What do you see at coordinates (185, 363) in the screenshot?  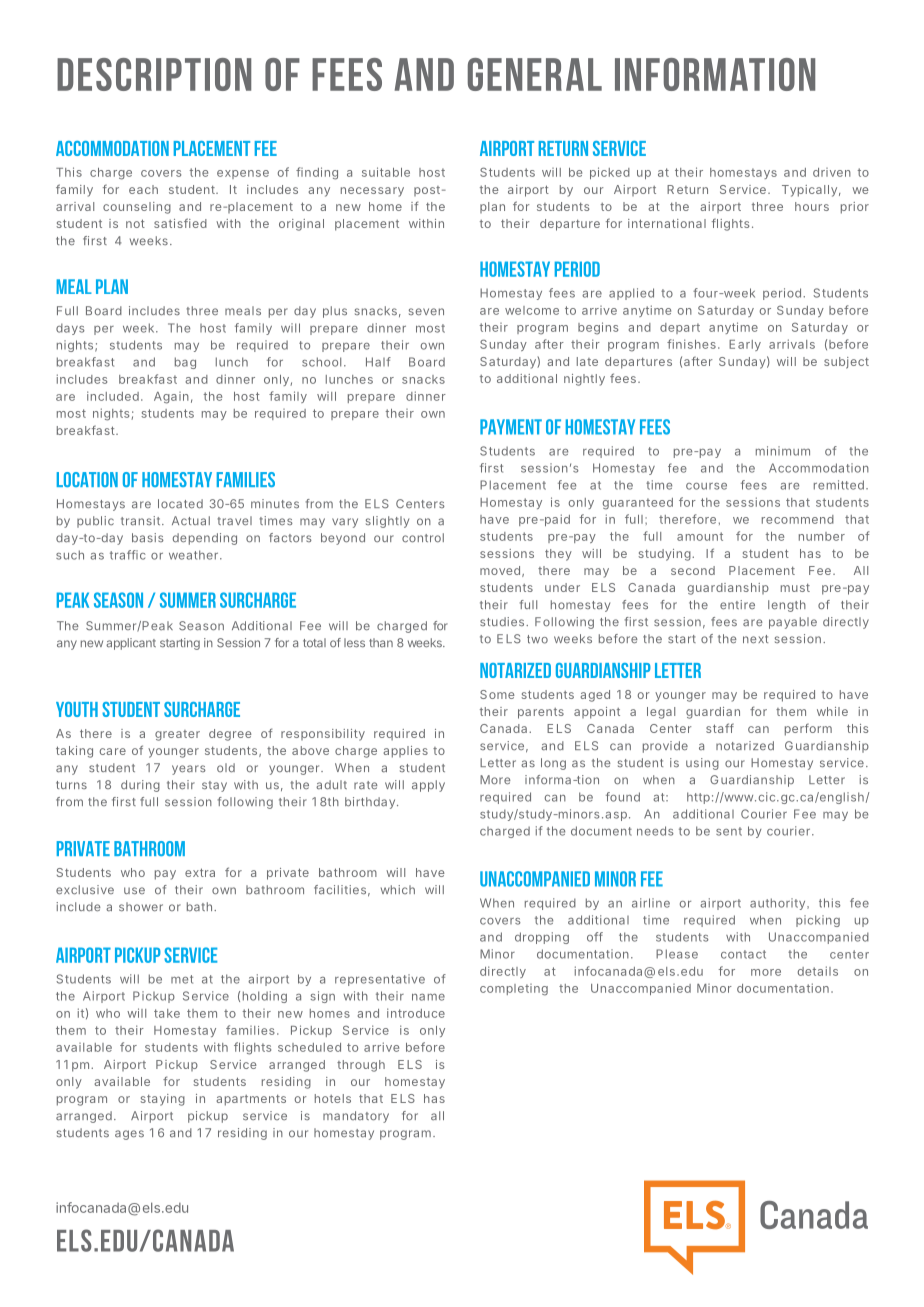 I see `bag` at bounding box center [185, 363].
